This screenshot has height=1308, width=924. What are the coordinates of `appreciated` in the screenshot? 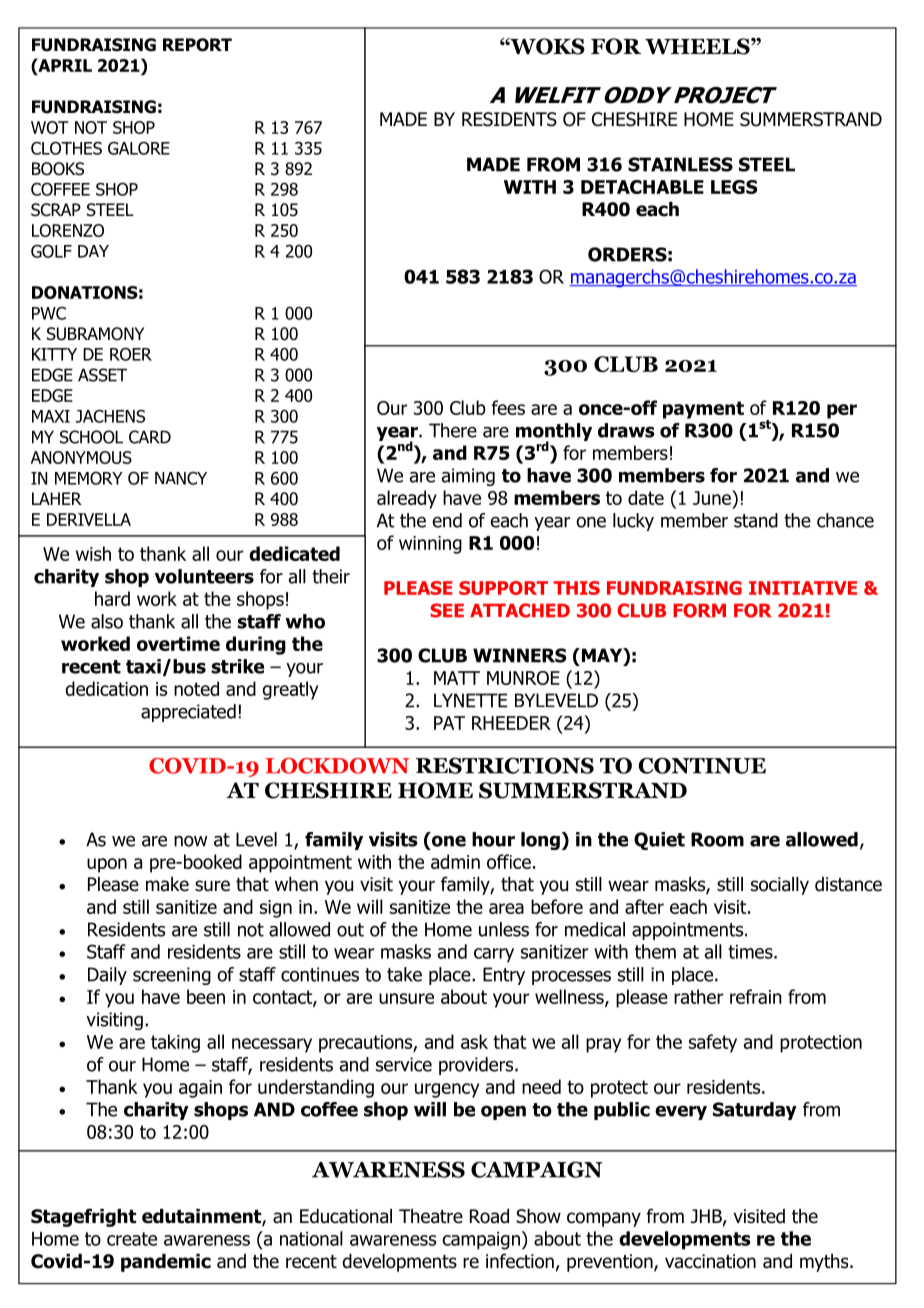 It's located at (188, 713).
